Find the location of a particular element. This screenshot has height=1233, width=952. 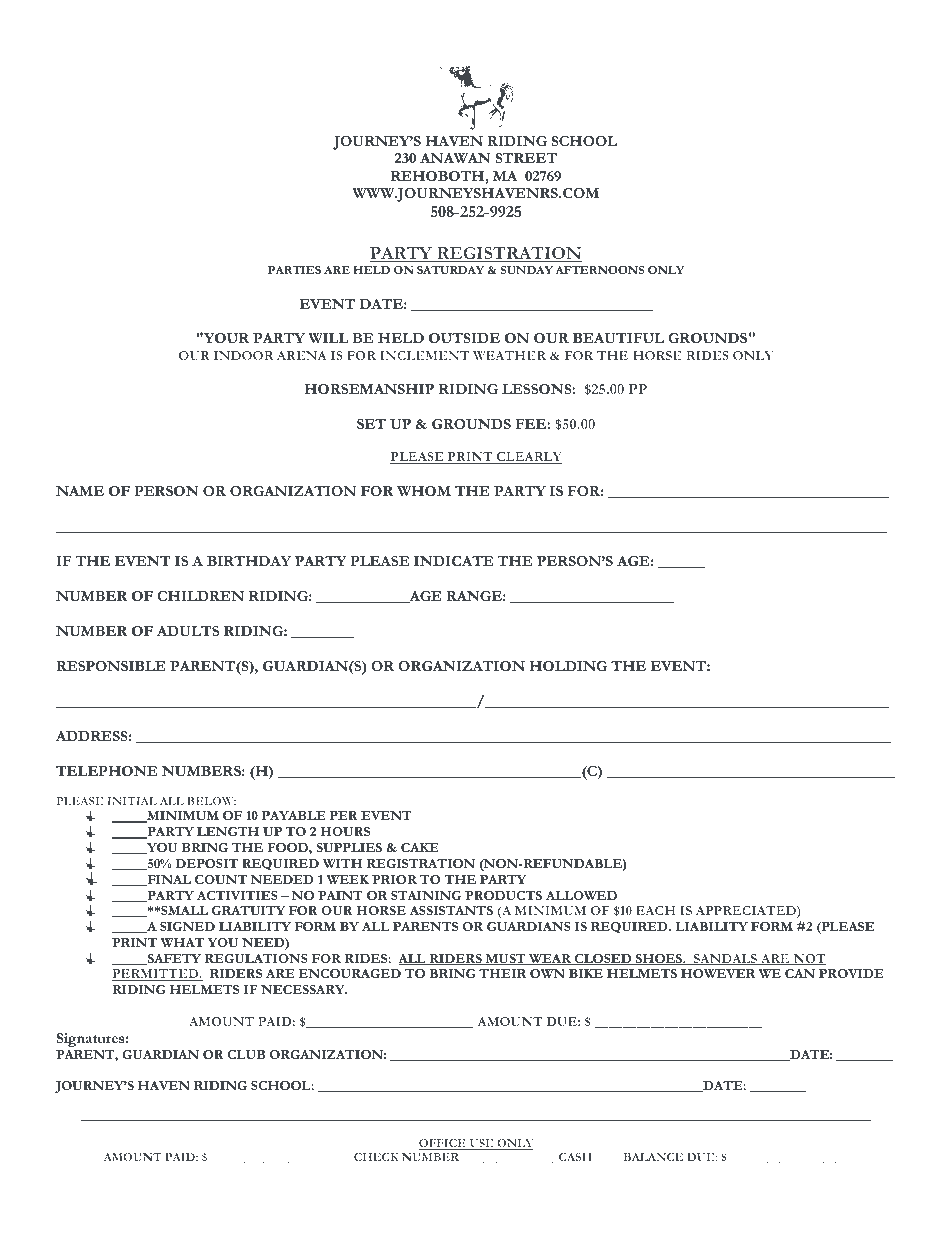

CAKE is located at coordinates (420, 847).
